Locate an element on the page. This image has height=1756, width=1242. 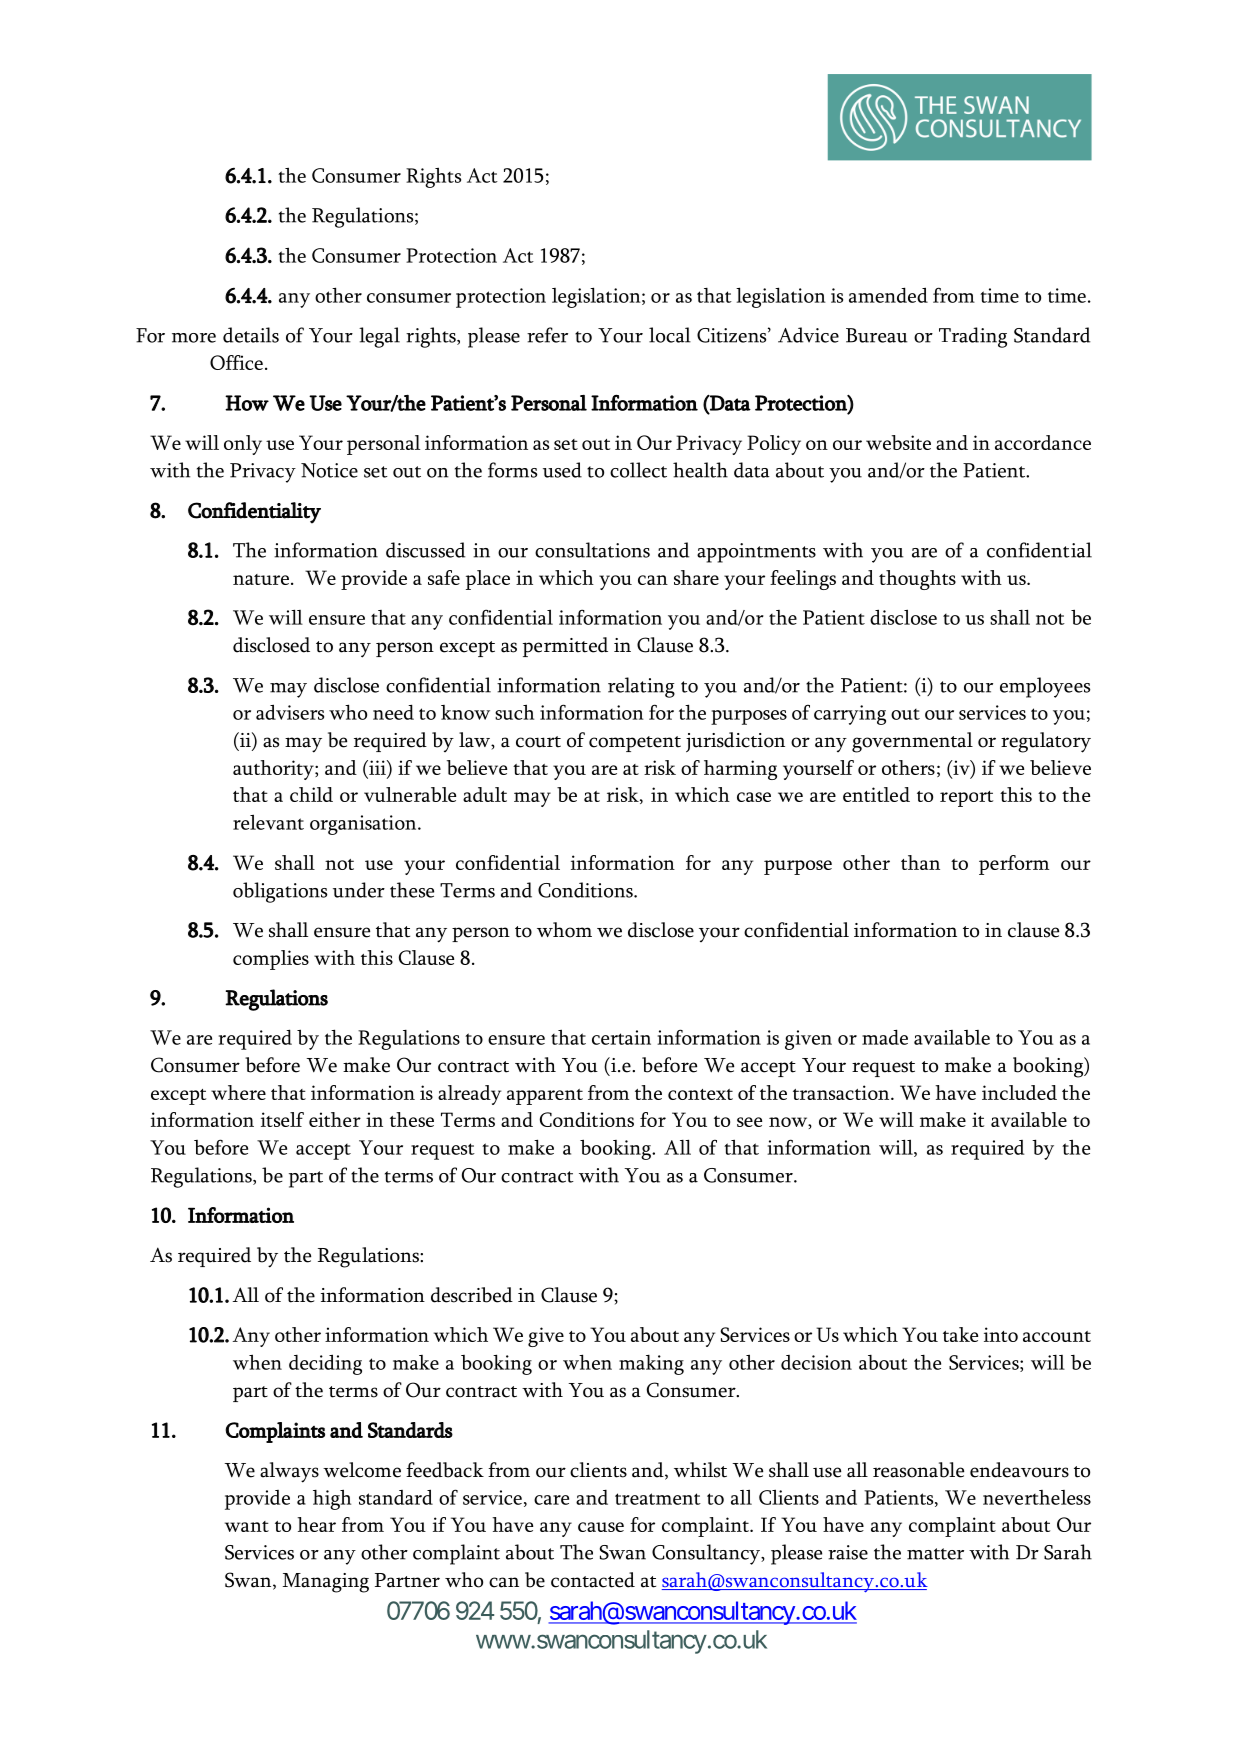
cause is located at coordinates (601, 1527).
